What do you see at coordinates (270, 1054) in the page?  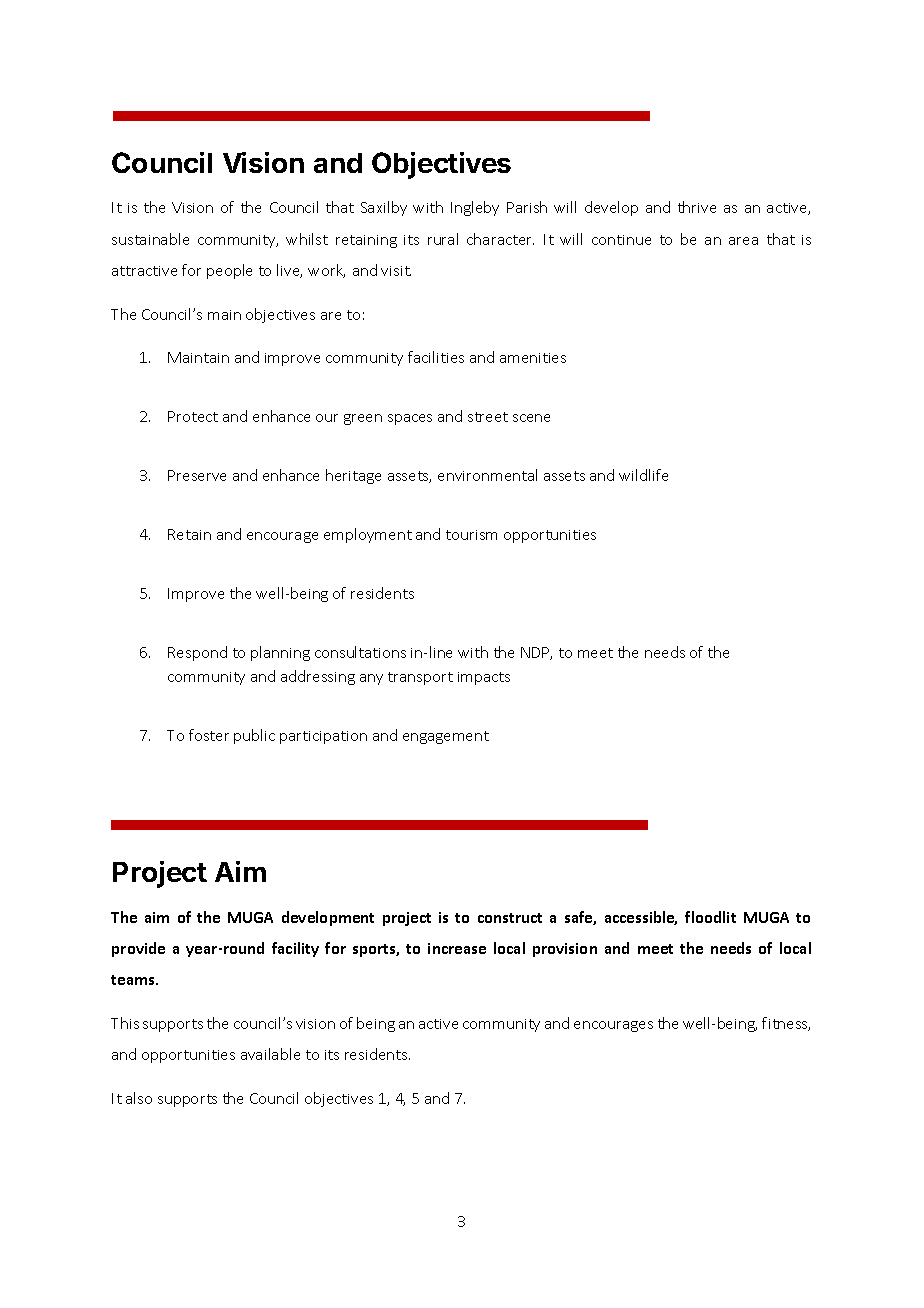 I see `available` at bounding box center [270, 1054].
